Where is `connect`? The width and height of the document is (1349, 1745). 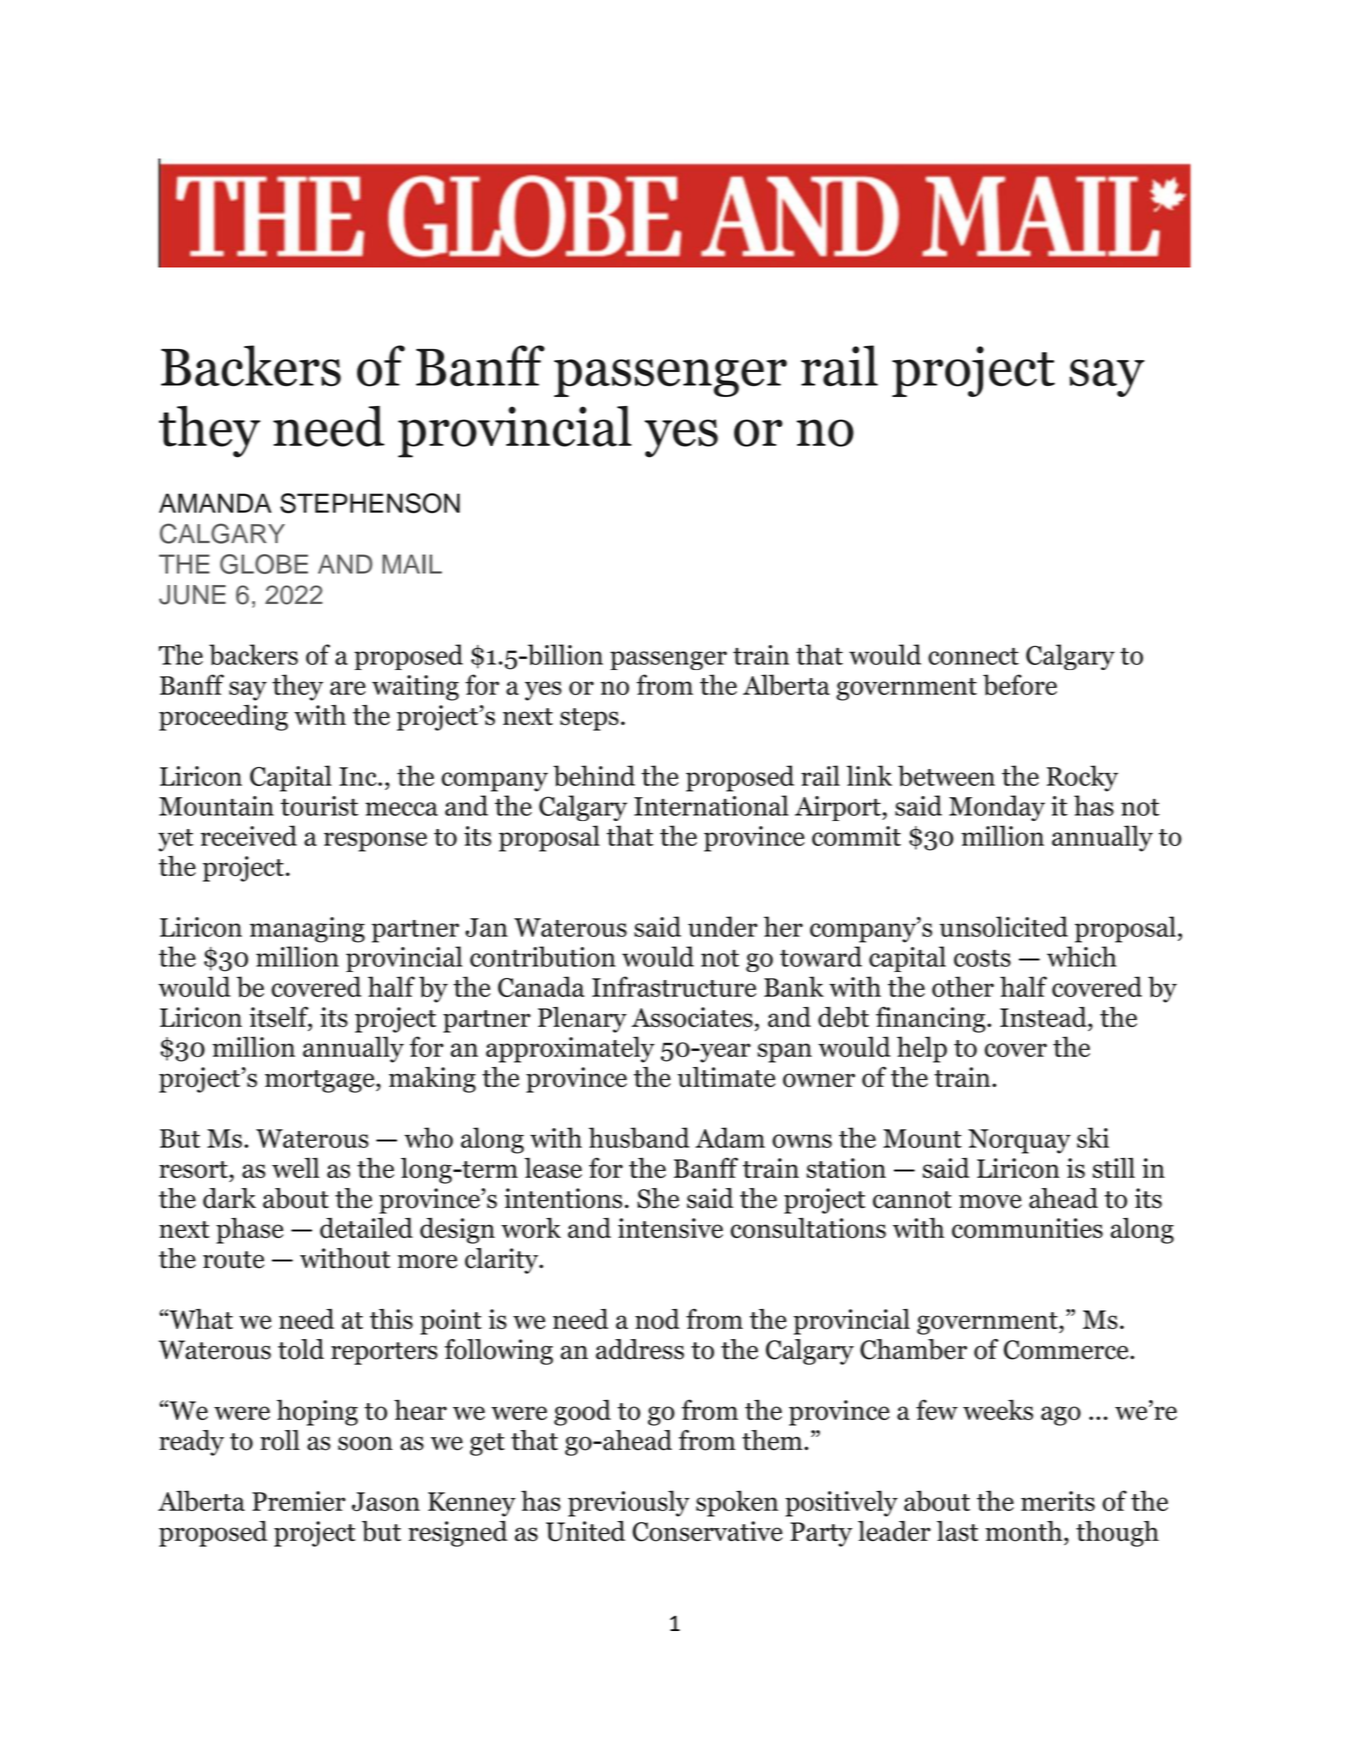
connect is located at coordinates (973, 656).
